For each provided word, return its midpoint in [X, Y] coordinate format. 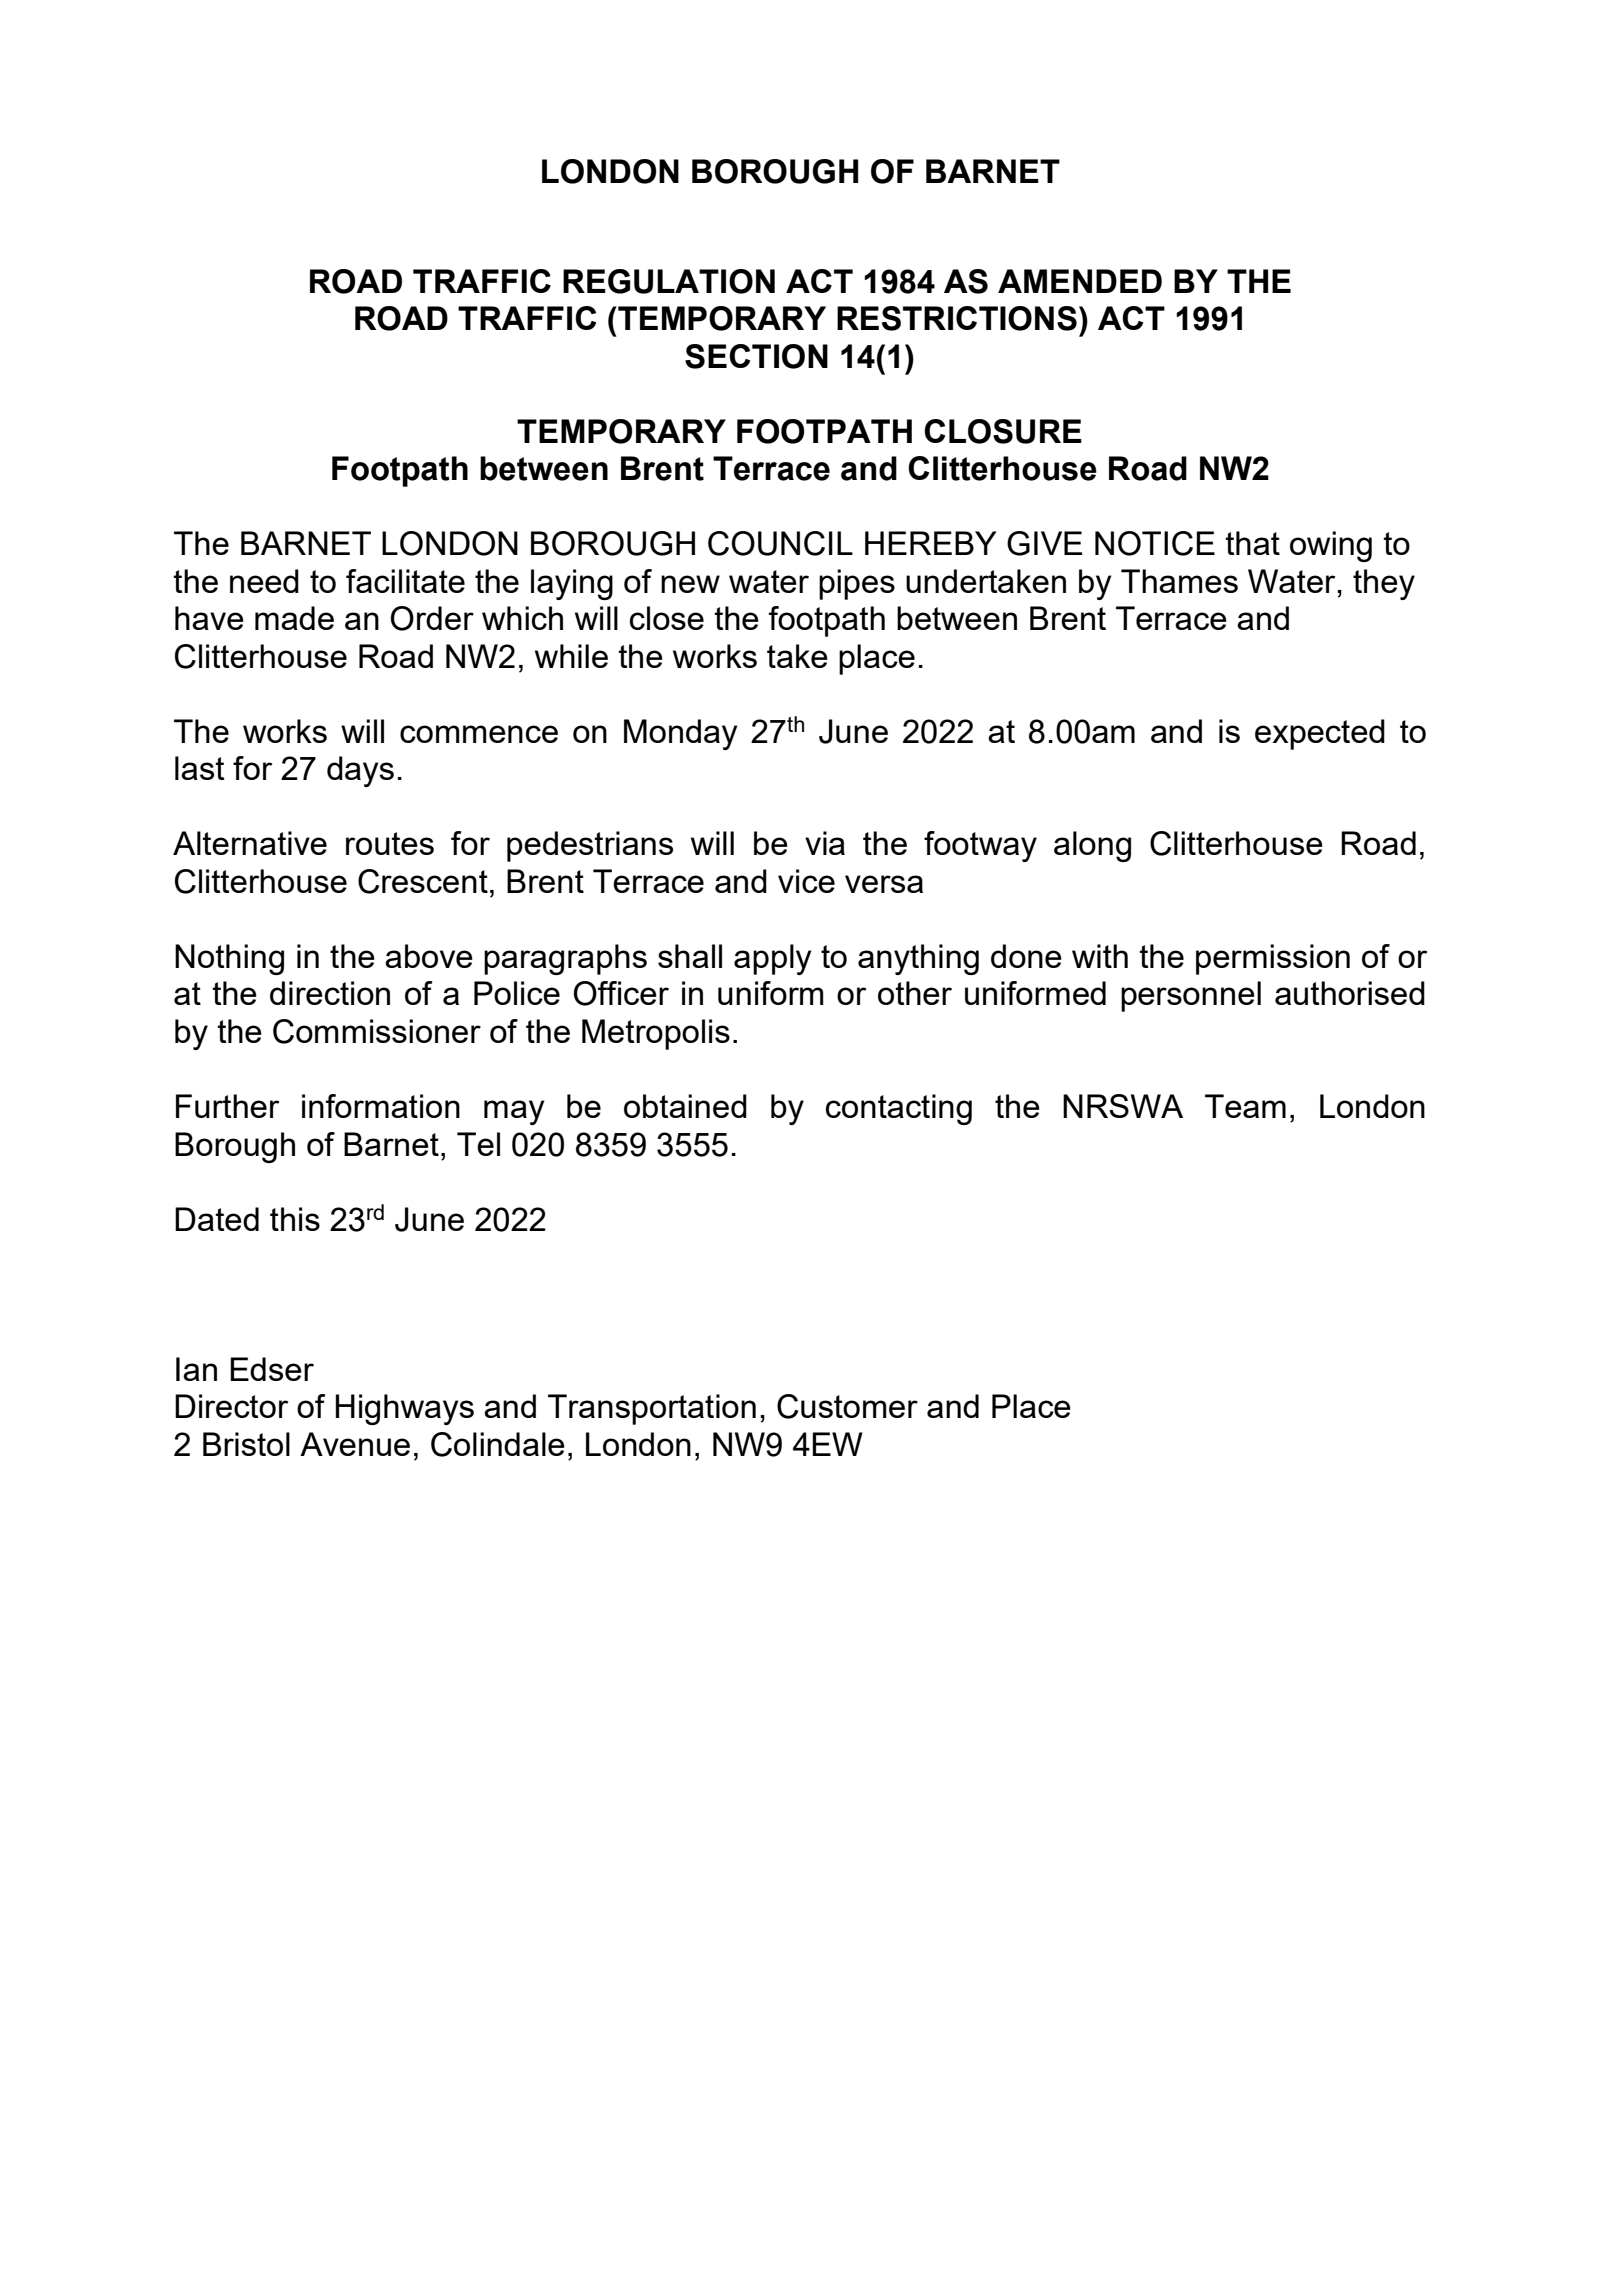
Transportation [652, 1409]
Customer [847, 1406]
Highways [405, 1409]
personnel [1191, 996]
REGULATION [669, 281]
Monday [680, 734]
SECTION [756, 356]
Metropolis [656, 1034]
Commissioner [377, 1031]
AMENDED [1080, 281]
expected [1320, 734]
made [294, 618]
